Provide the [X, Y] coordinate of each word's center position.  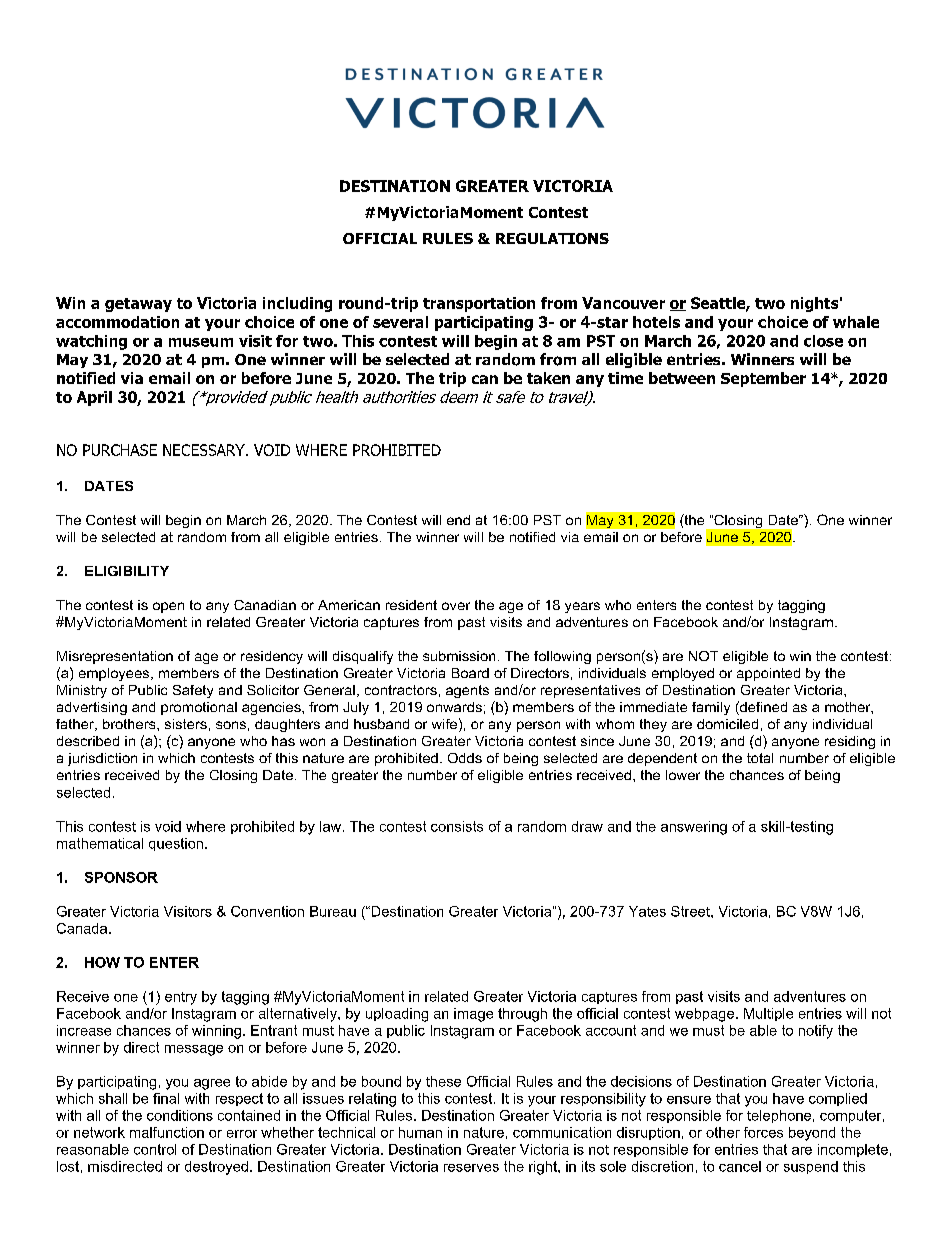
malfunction [167, 1132]
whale [856, 322]
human [420, 1132]
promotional [199, 708]
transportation [479, 304]
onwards [454, 707]
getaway [138, 305]
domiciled [727, 724]
